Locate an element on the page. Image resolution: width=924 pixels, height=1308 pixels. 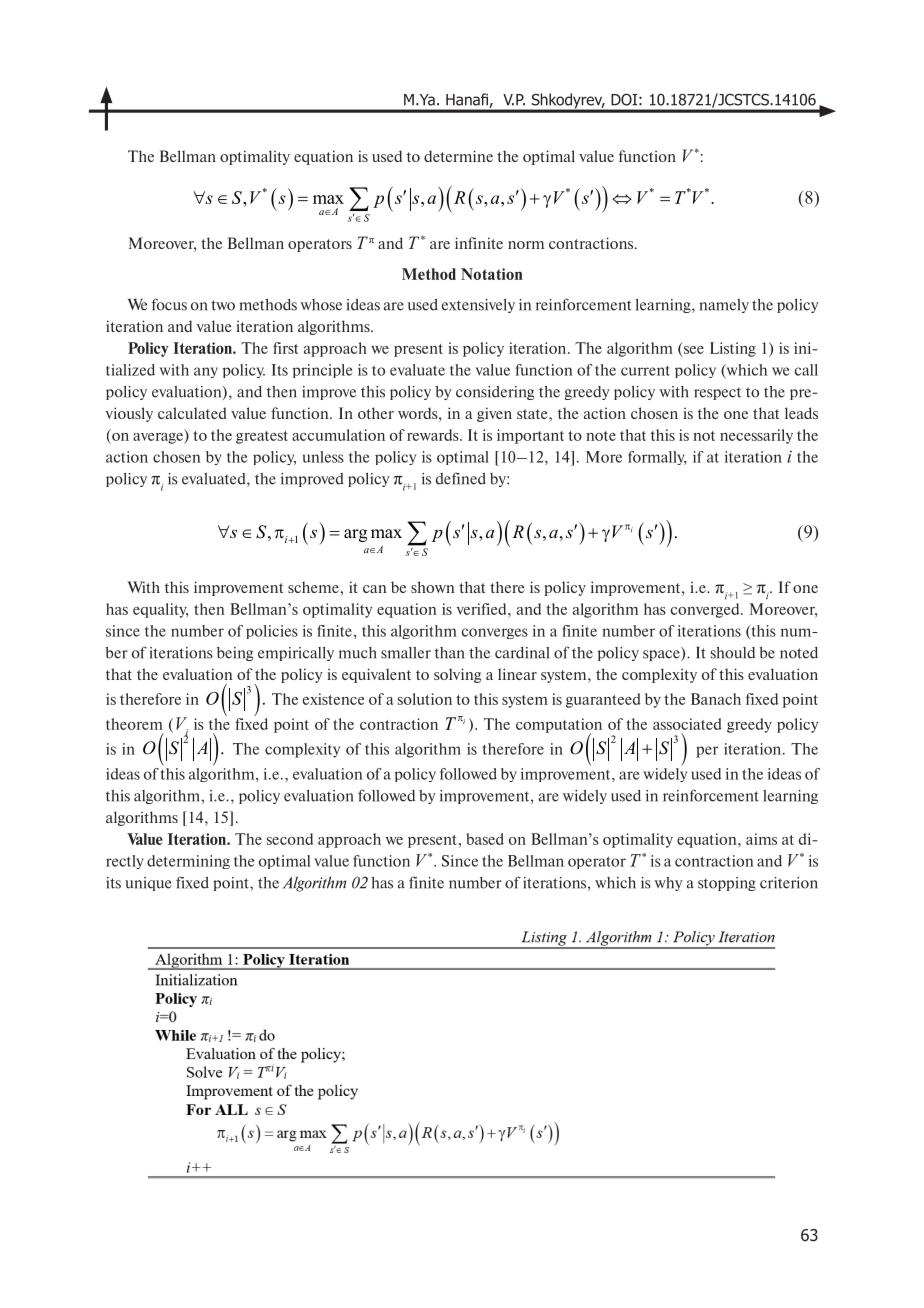
given is located at coordinates (494, 414).
